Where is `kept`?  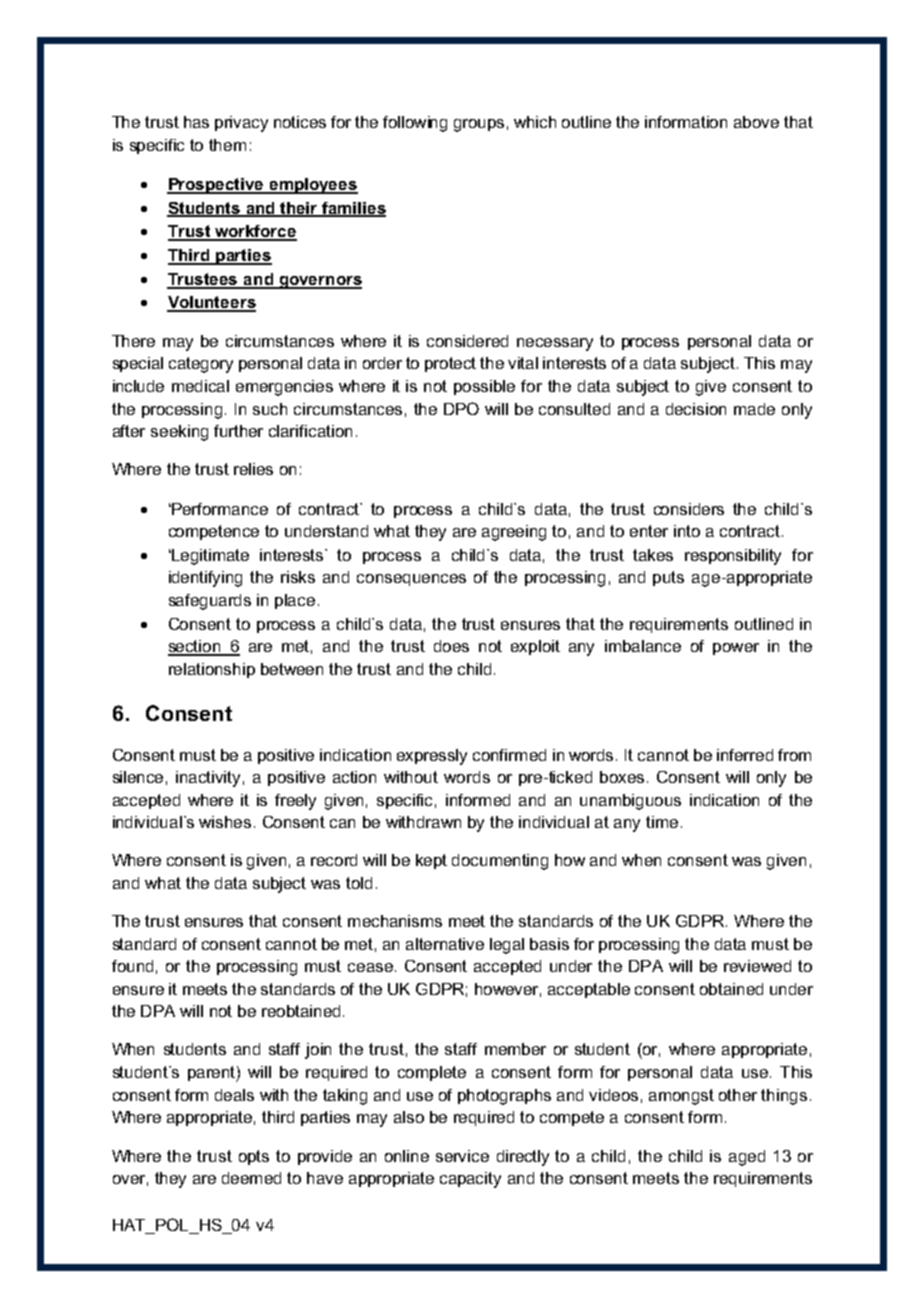
kept is located at coordinates (431, 861).
